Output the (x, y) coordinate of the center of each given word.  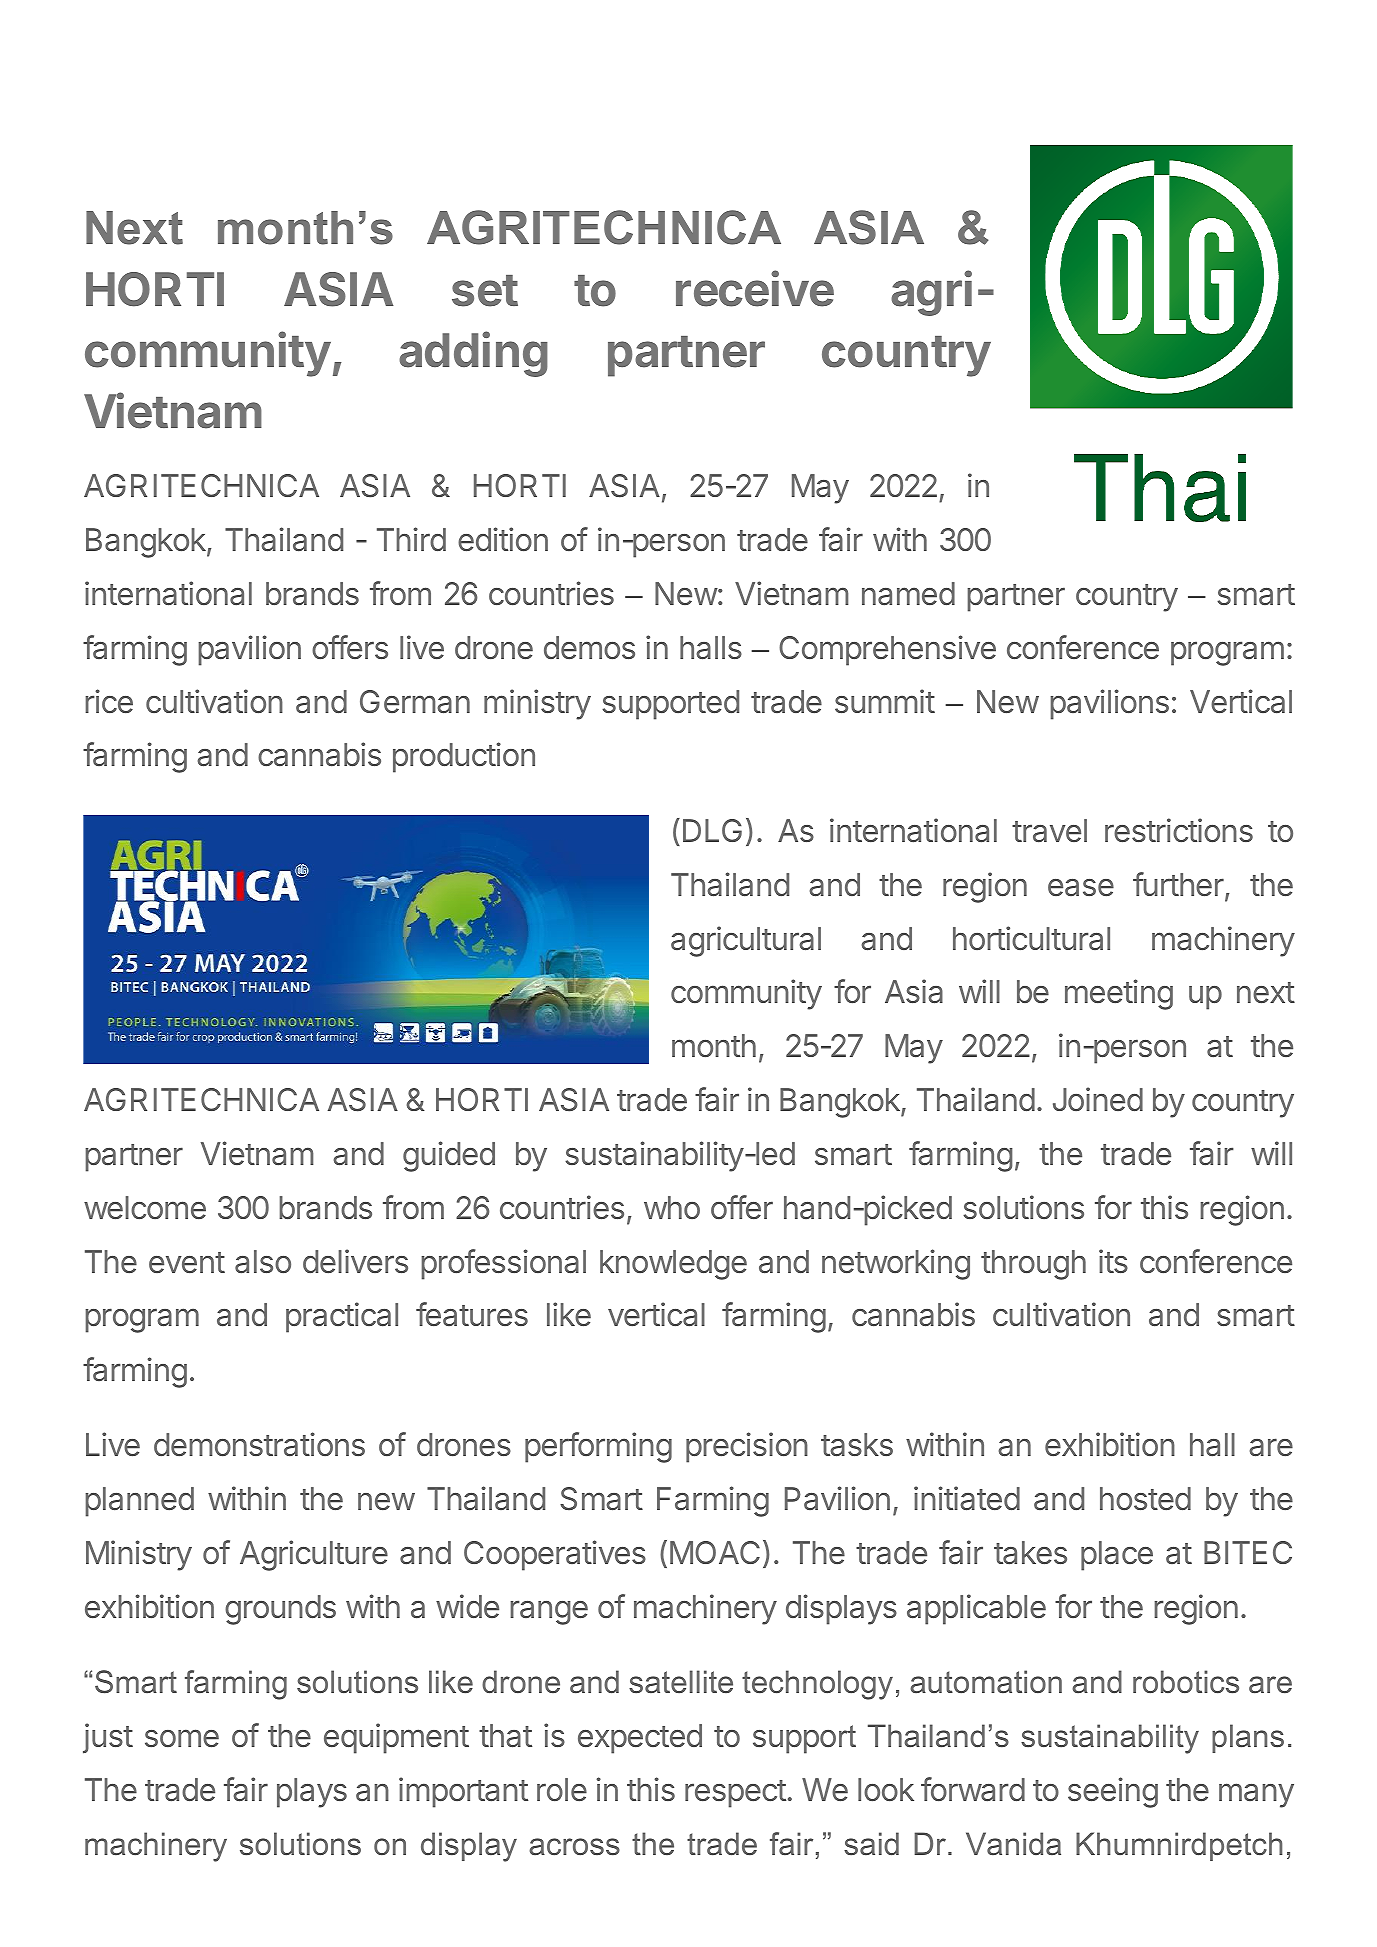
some (182, 1738)
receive (755, 288)
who (672, 1208)
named (908, 594)
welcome (145, 1208)
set (485, 291)
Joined (1098, 1099)
